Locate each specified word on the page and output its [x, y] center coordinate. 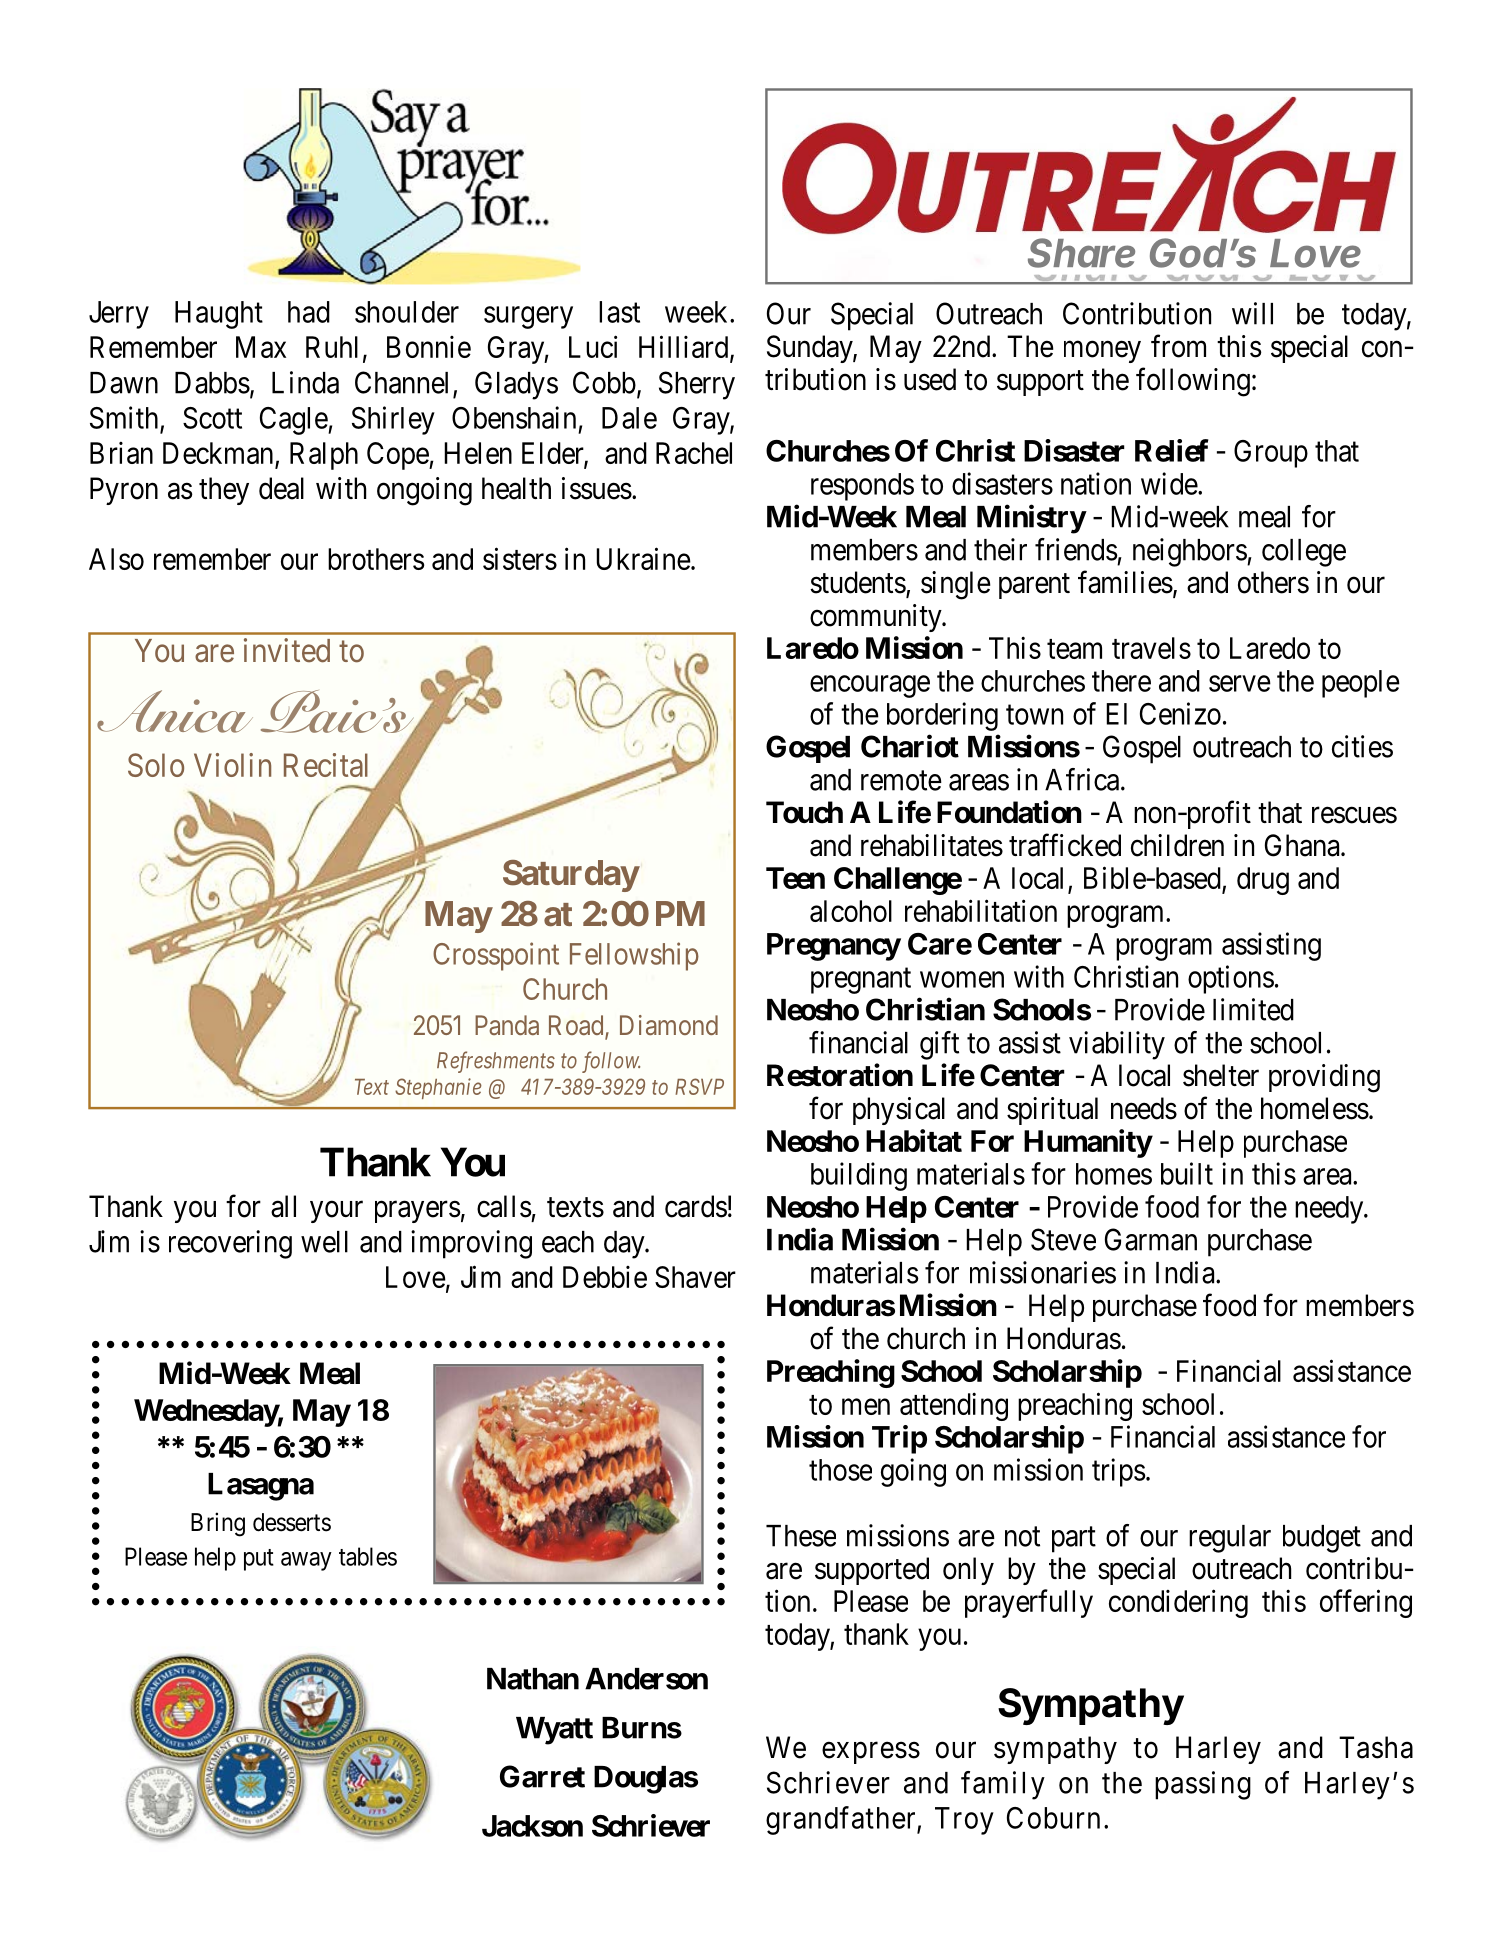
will [1252, 313]
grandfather [842, 1820]
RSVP [699, 1086]
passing [1203, 1785]
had [309, 312]
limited [1253, 1009]
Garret [542, 1776]
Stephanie [438, 1088]
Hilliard [685, 348]
